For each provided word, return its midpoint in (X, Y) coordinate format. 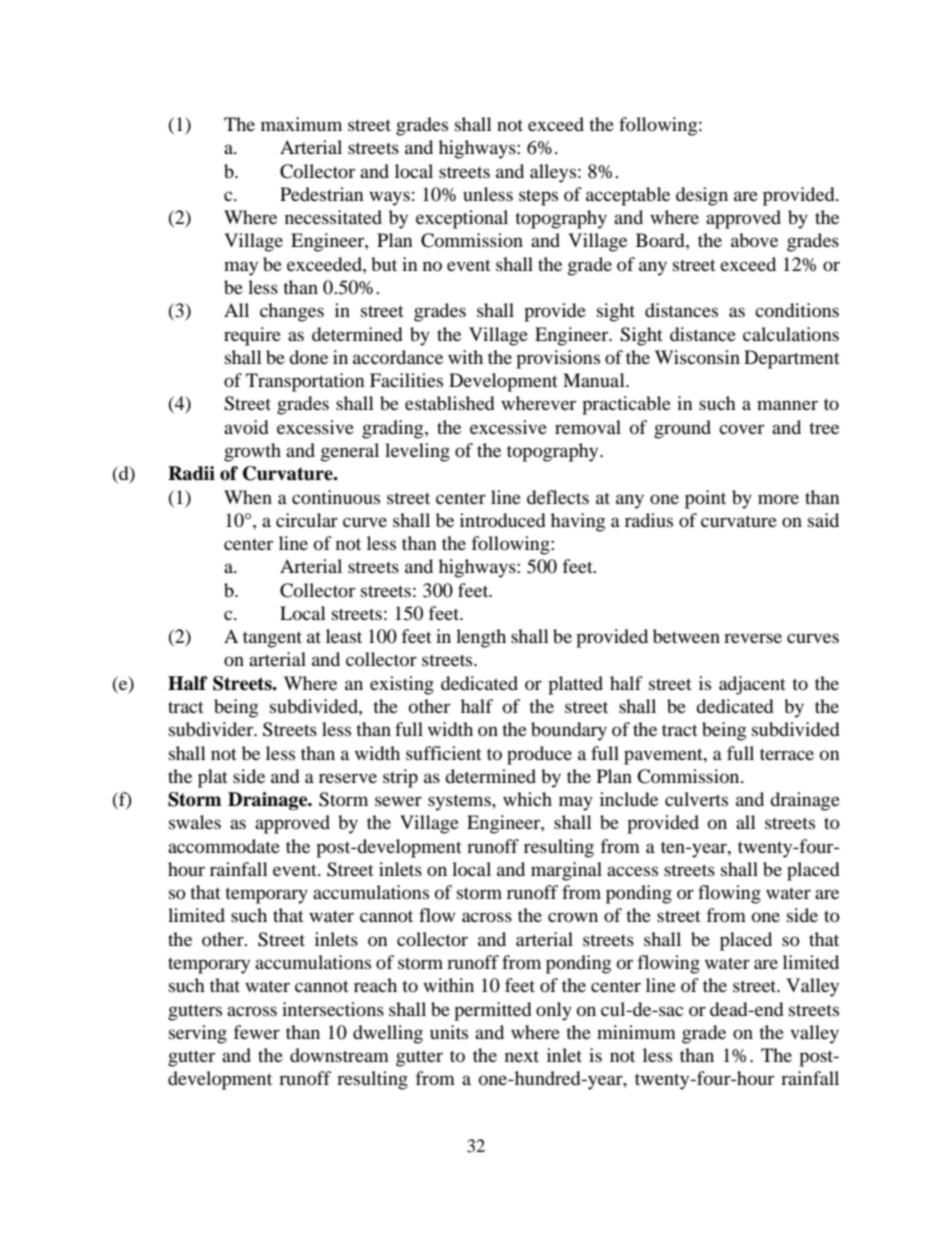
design (702, 196)
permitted (492, 1011)
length (481, 638)
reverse (753, 638)
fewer (256, 1032)
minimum (636, 1032)
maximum (301, 124)
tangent (272, 639)
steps (538, 198)
